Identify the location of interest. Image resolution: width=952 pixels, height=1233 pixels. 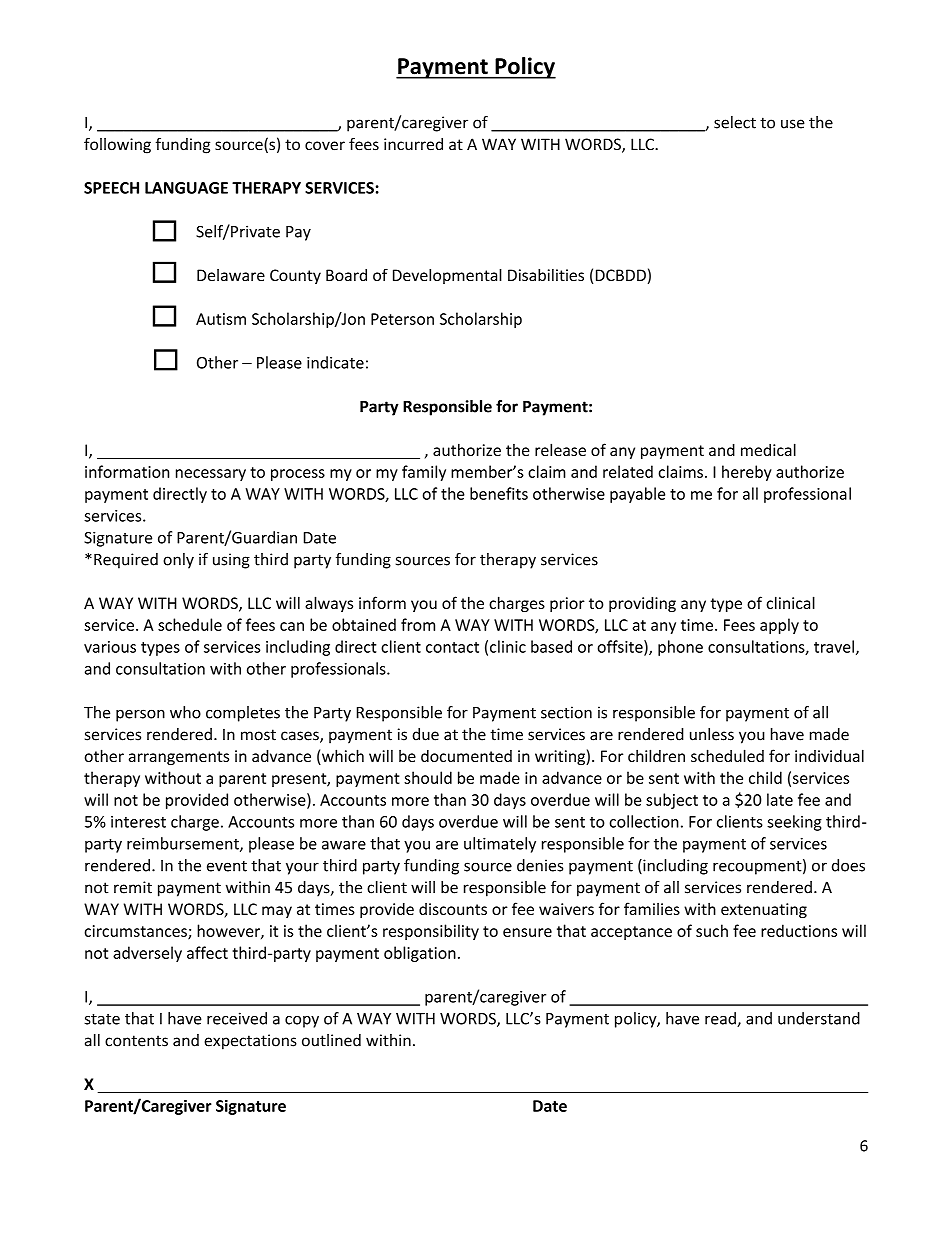
(138, 822).
